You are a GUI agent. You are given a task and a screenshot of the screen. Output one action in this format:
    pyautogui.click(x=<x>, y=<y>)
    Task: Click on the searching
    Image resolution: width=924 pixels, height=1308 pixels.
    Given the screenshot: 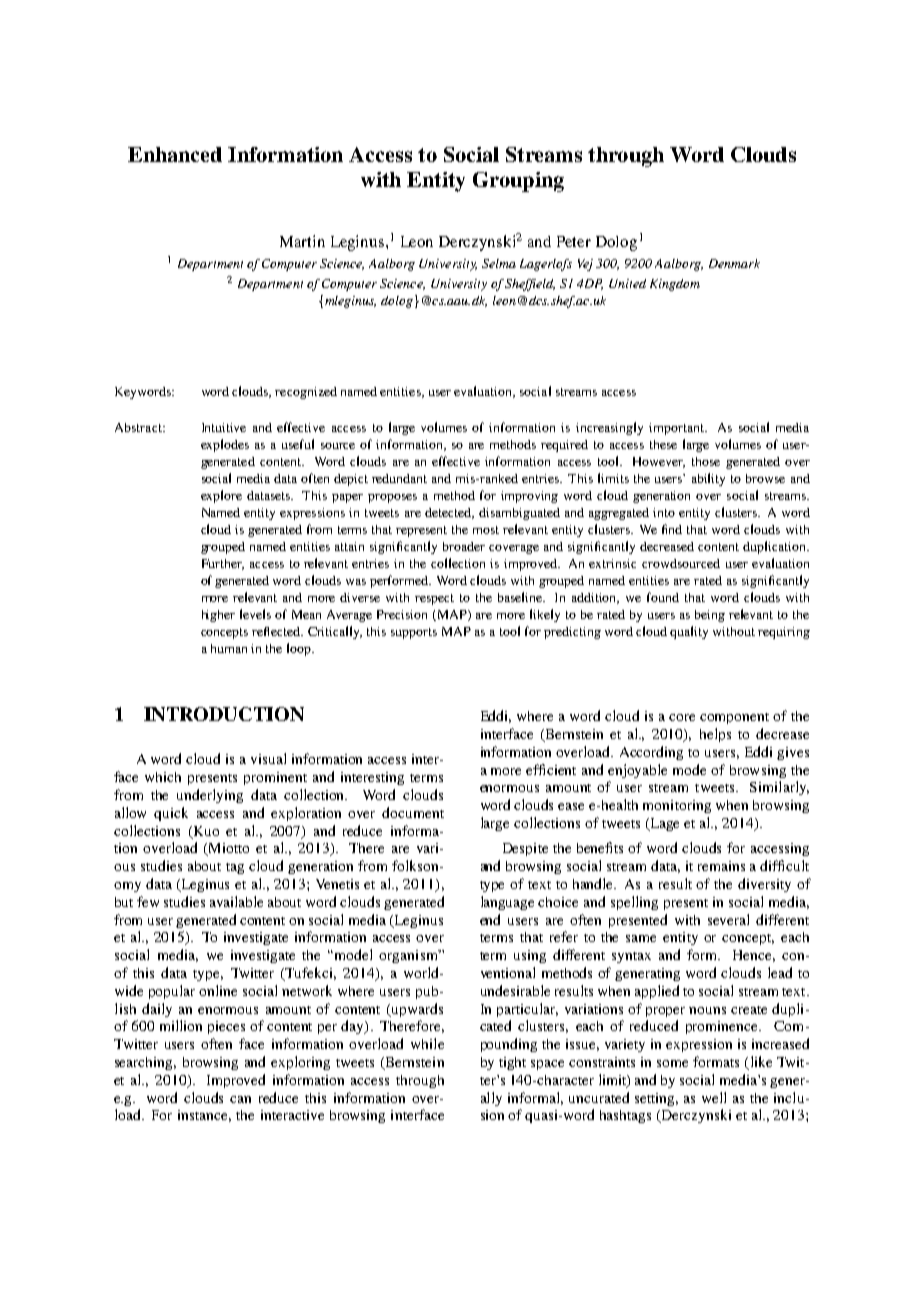 What is the action you would take?
    pyautogui.click(x=145, y=1063)
